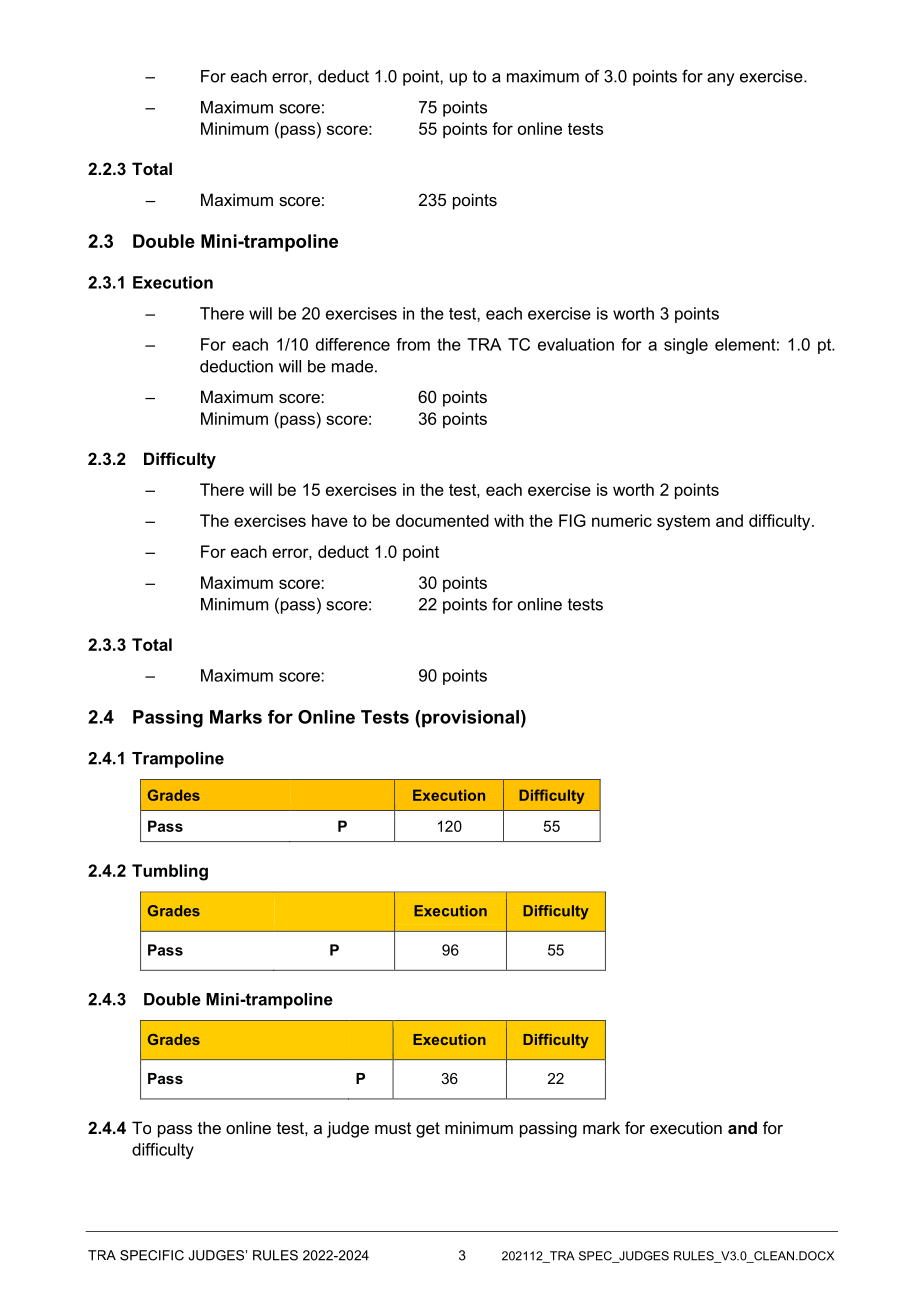 The image size is (924, 1309). What do you see at coordinates (683, 523) in the document?
I see `system` at bounding box center [683, 523].
